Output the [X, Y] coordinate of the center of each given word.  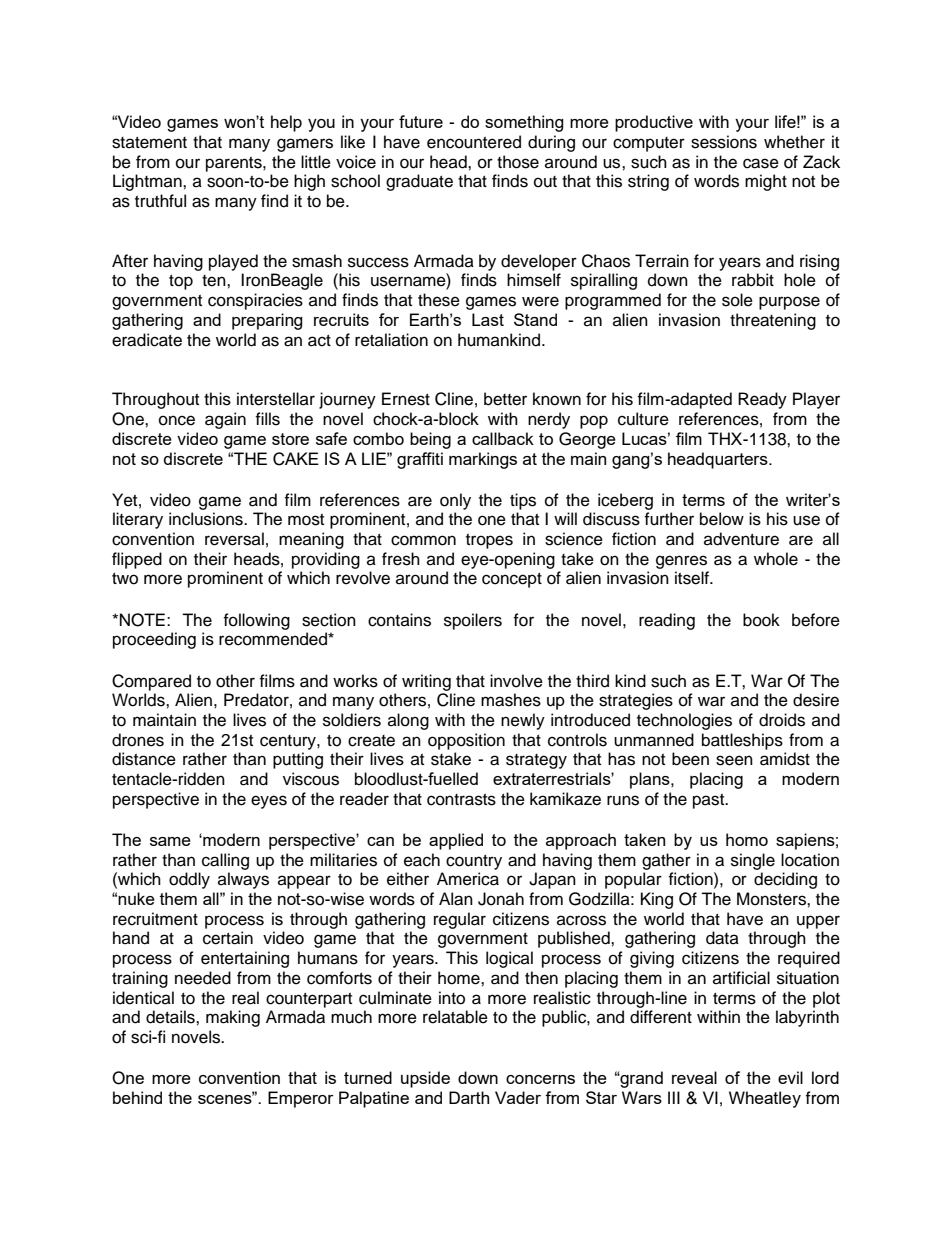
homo [747, 839]
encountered [474, 142]
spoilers [473, 621]
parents [235, 164]
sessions [724, 142]
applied [456, 841]
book [761, 620]
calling [225, 861]
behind [137, 1097]
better [505, 399]
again [225, 420]
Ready [762, 400]
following [256, 621]
